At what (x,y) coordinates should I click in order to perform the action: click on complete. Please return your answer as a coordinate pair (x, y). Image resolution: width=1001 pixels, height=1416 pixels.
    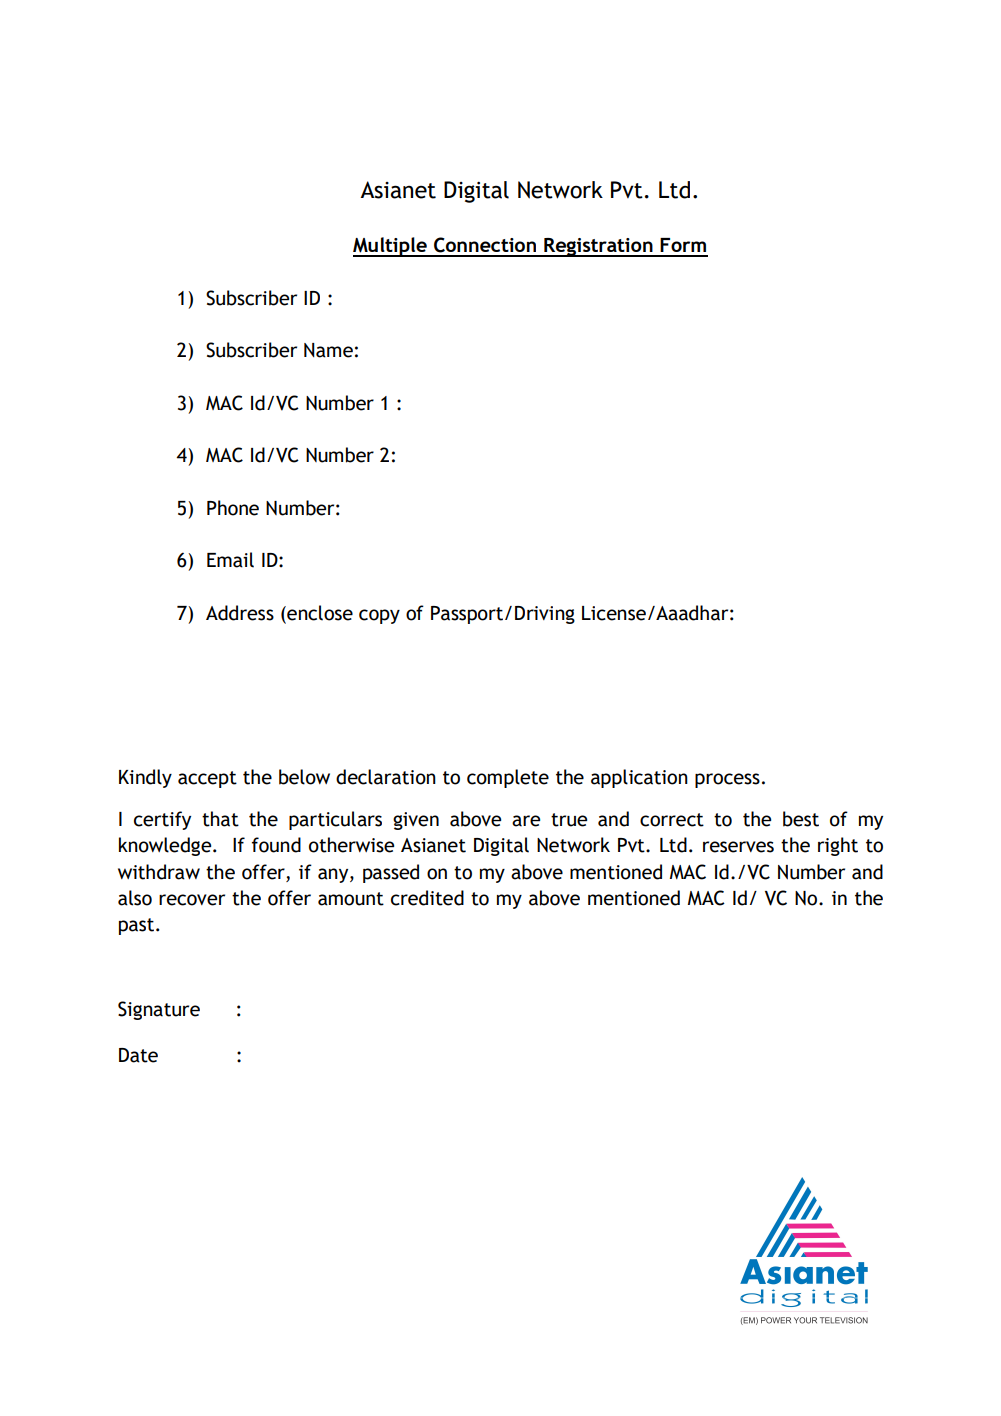
    Looking at the image, I should click on (508, 778).
